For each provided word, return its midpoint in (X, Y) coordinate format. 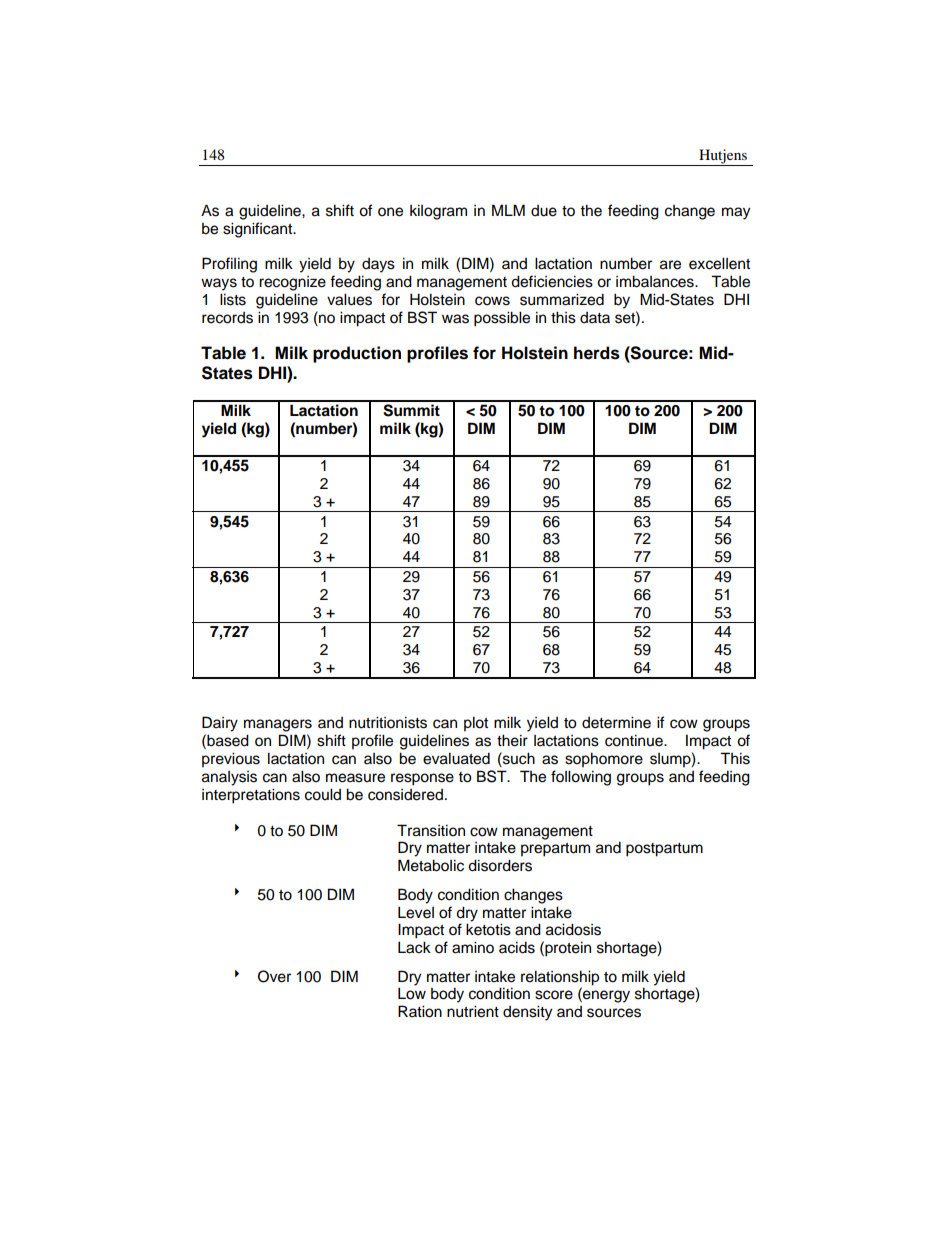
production (357, 354)
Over (274, 976)
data (595, 317)
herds (597, 353)
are (670, 265)
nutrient (473, 1011)
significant (259, 230)
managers (278, 725)
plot (476, 724)
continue (635, 740)
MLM (508, 210)
